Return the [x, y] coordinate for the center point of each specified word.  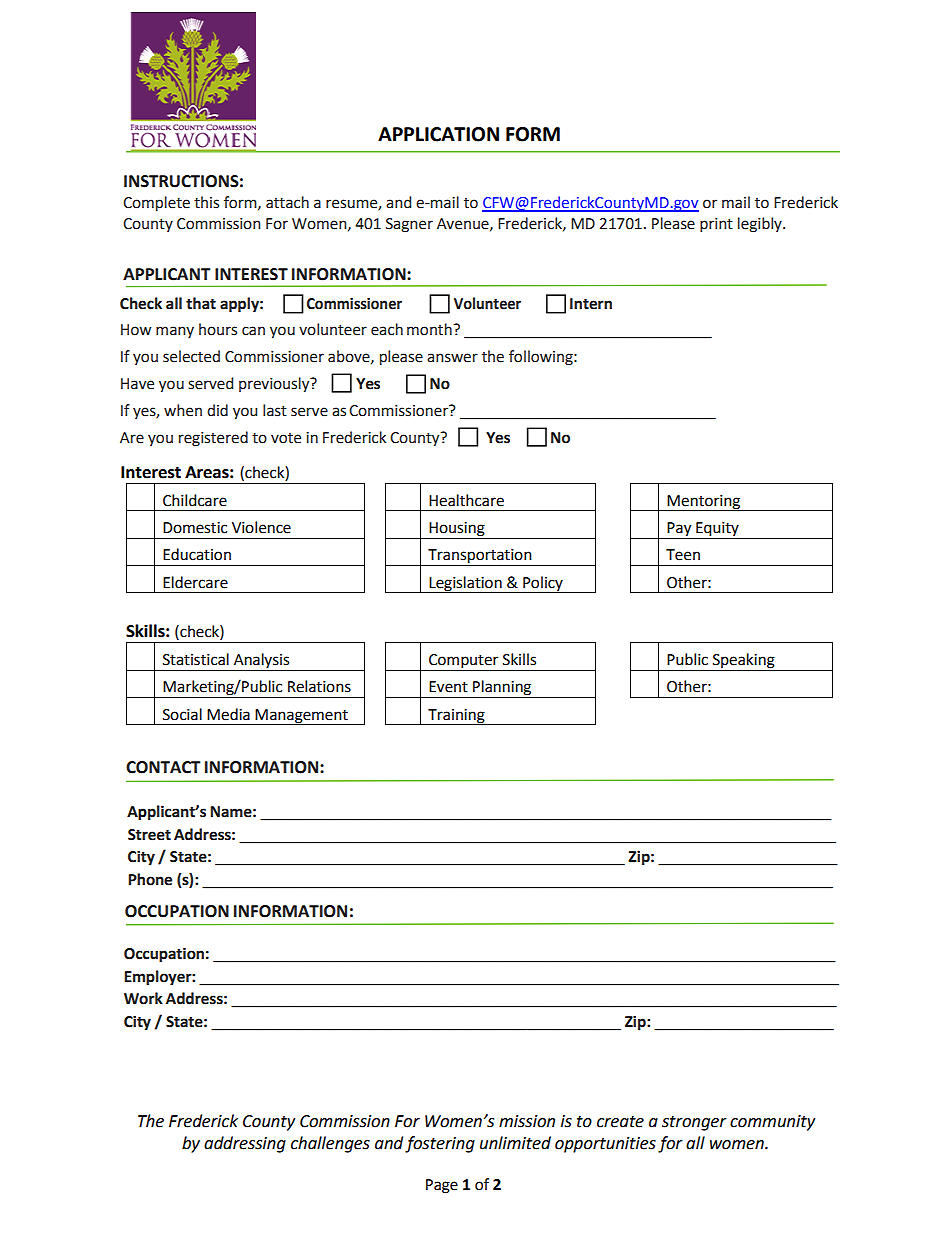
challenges [330, 1144]
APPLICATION [438, 134]
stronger [694, 1123]
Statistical [196, 659]
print [716, 225]
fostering [440, 1144]
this [206, 202]
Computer [464, 662]
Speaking [744, 662]
